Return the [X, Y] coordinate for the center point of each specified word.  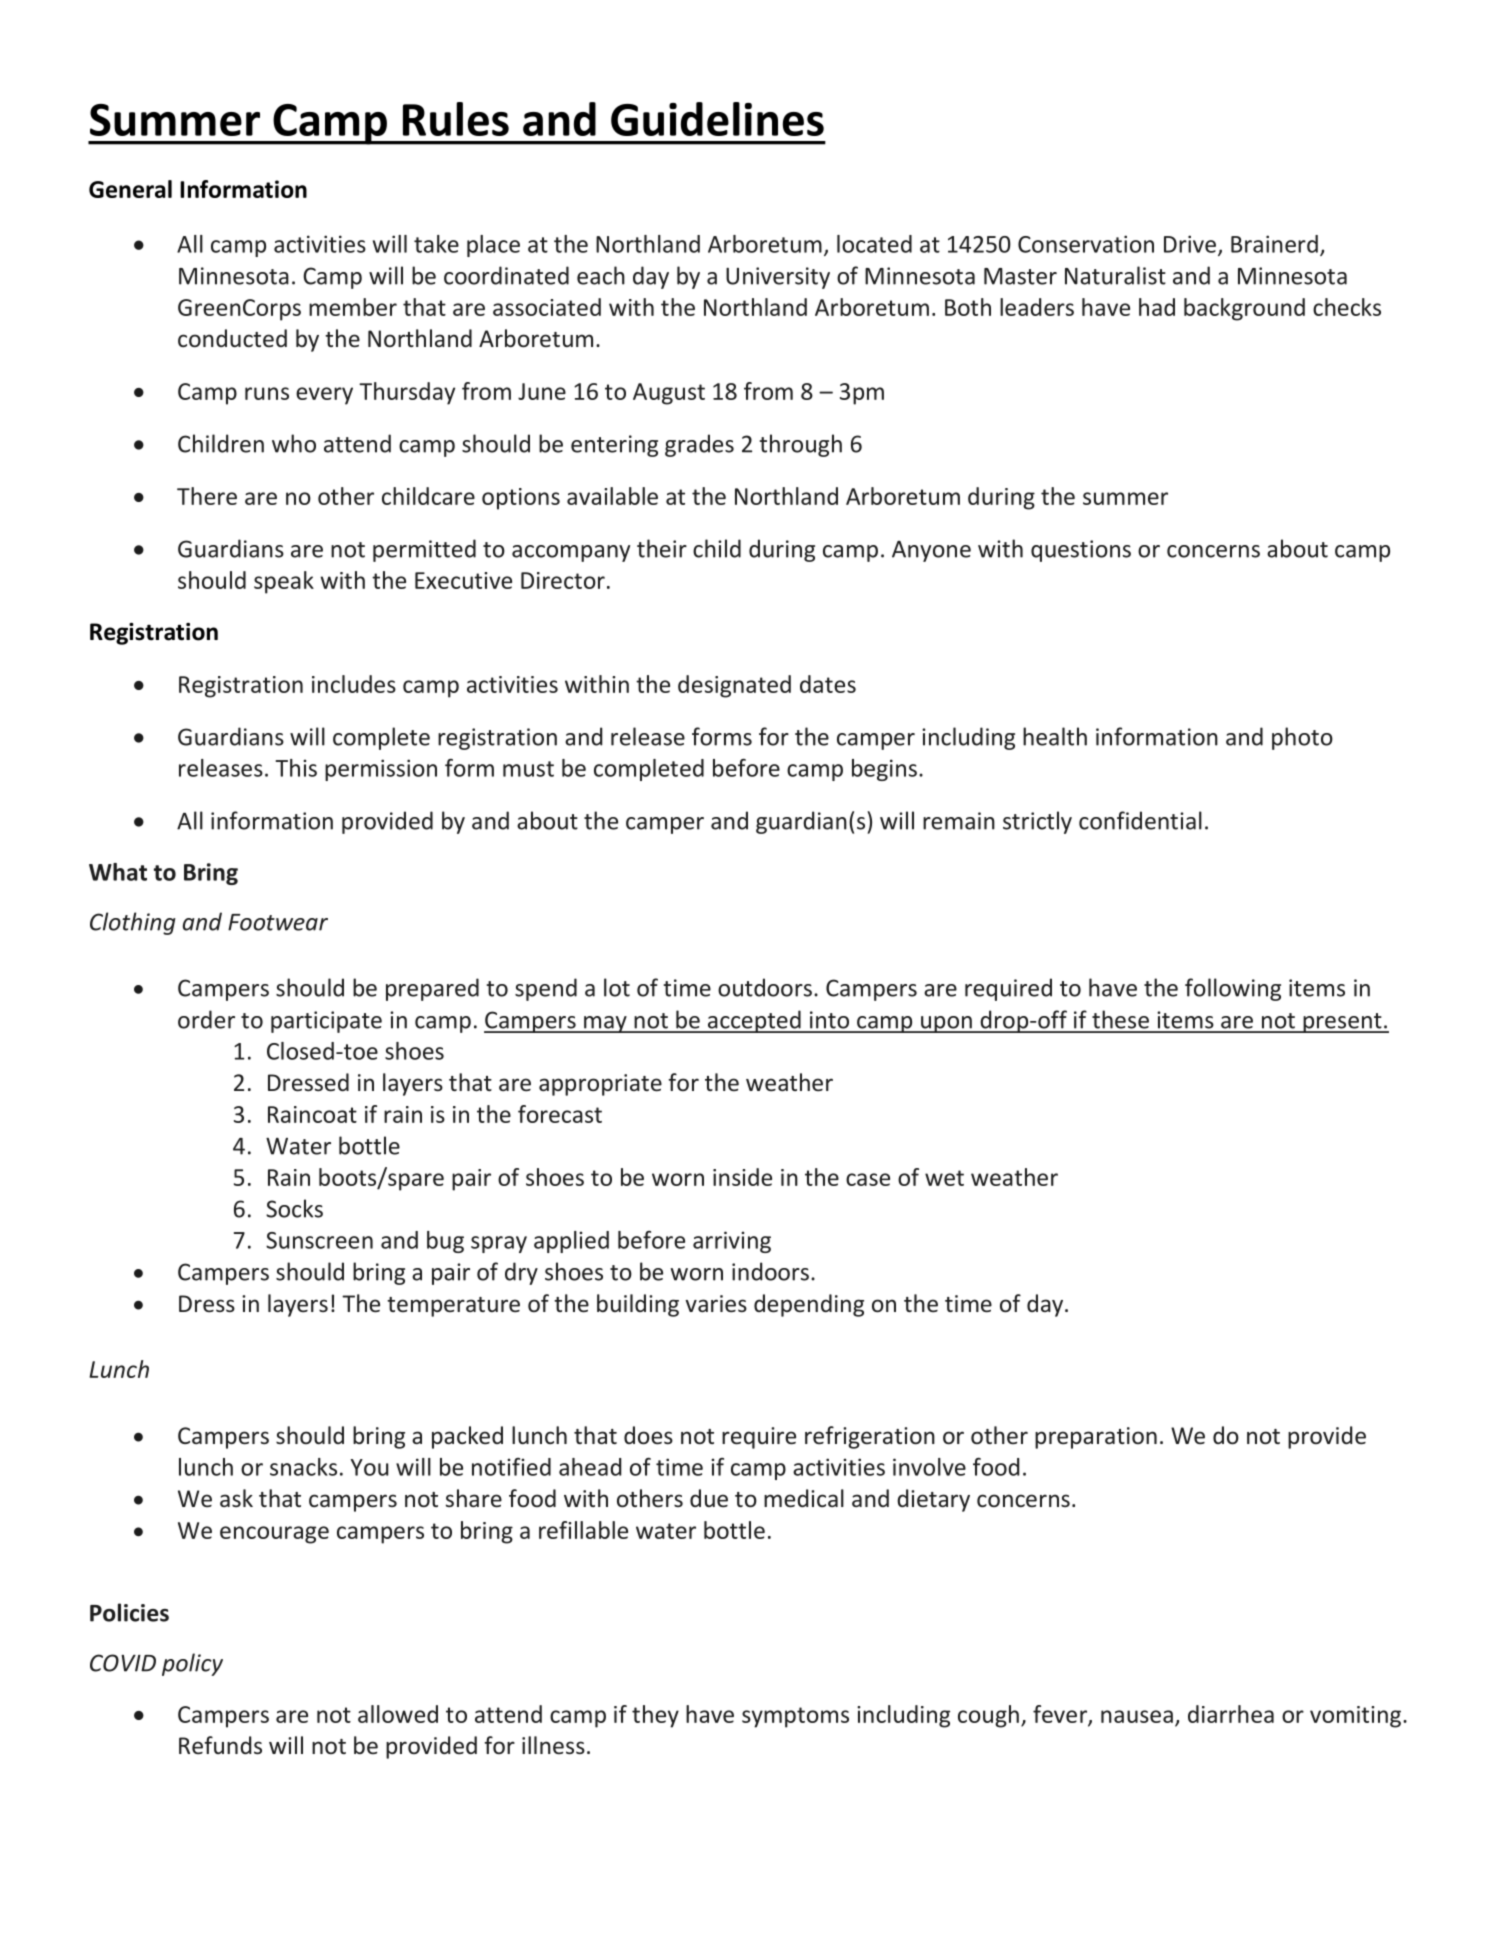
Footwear [278, 922]
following [1233, 989]
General [130, 189]
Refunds [220, 1745]
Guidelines [717, 119]
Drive [1190, 244]
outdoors [765, 987]
